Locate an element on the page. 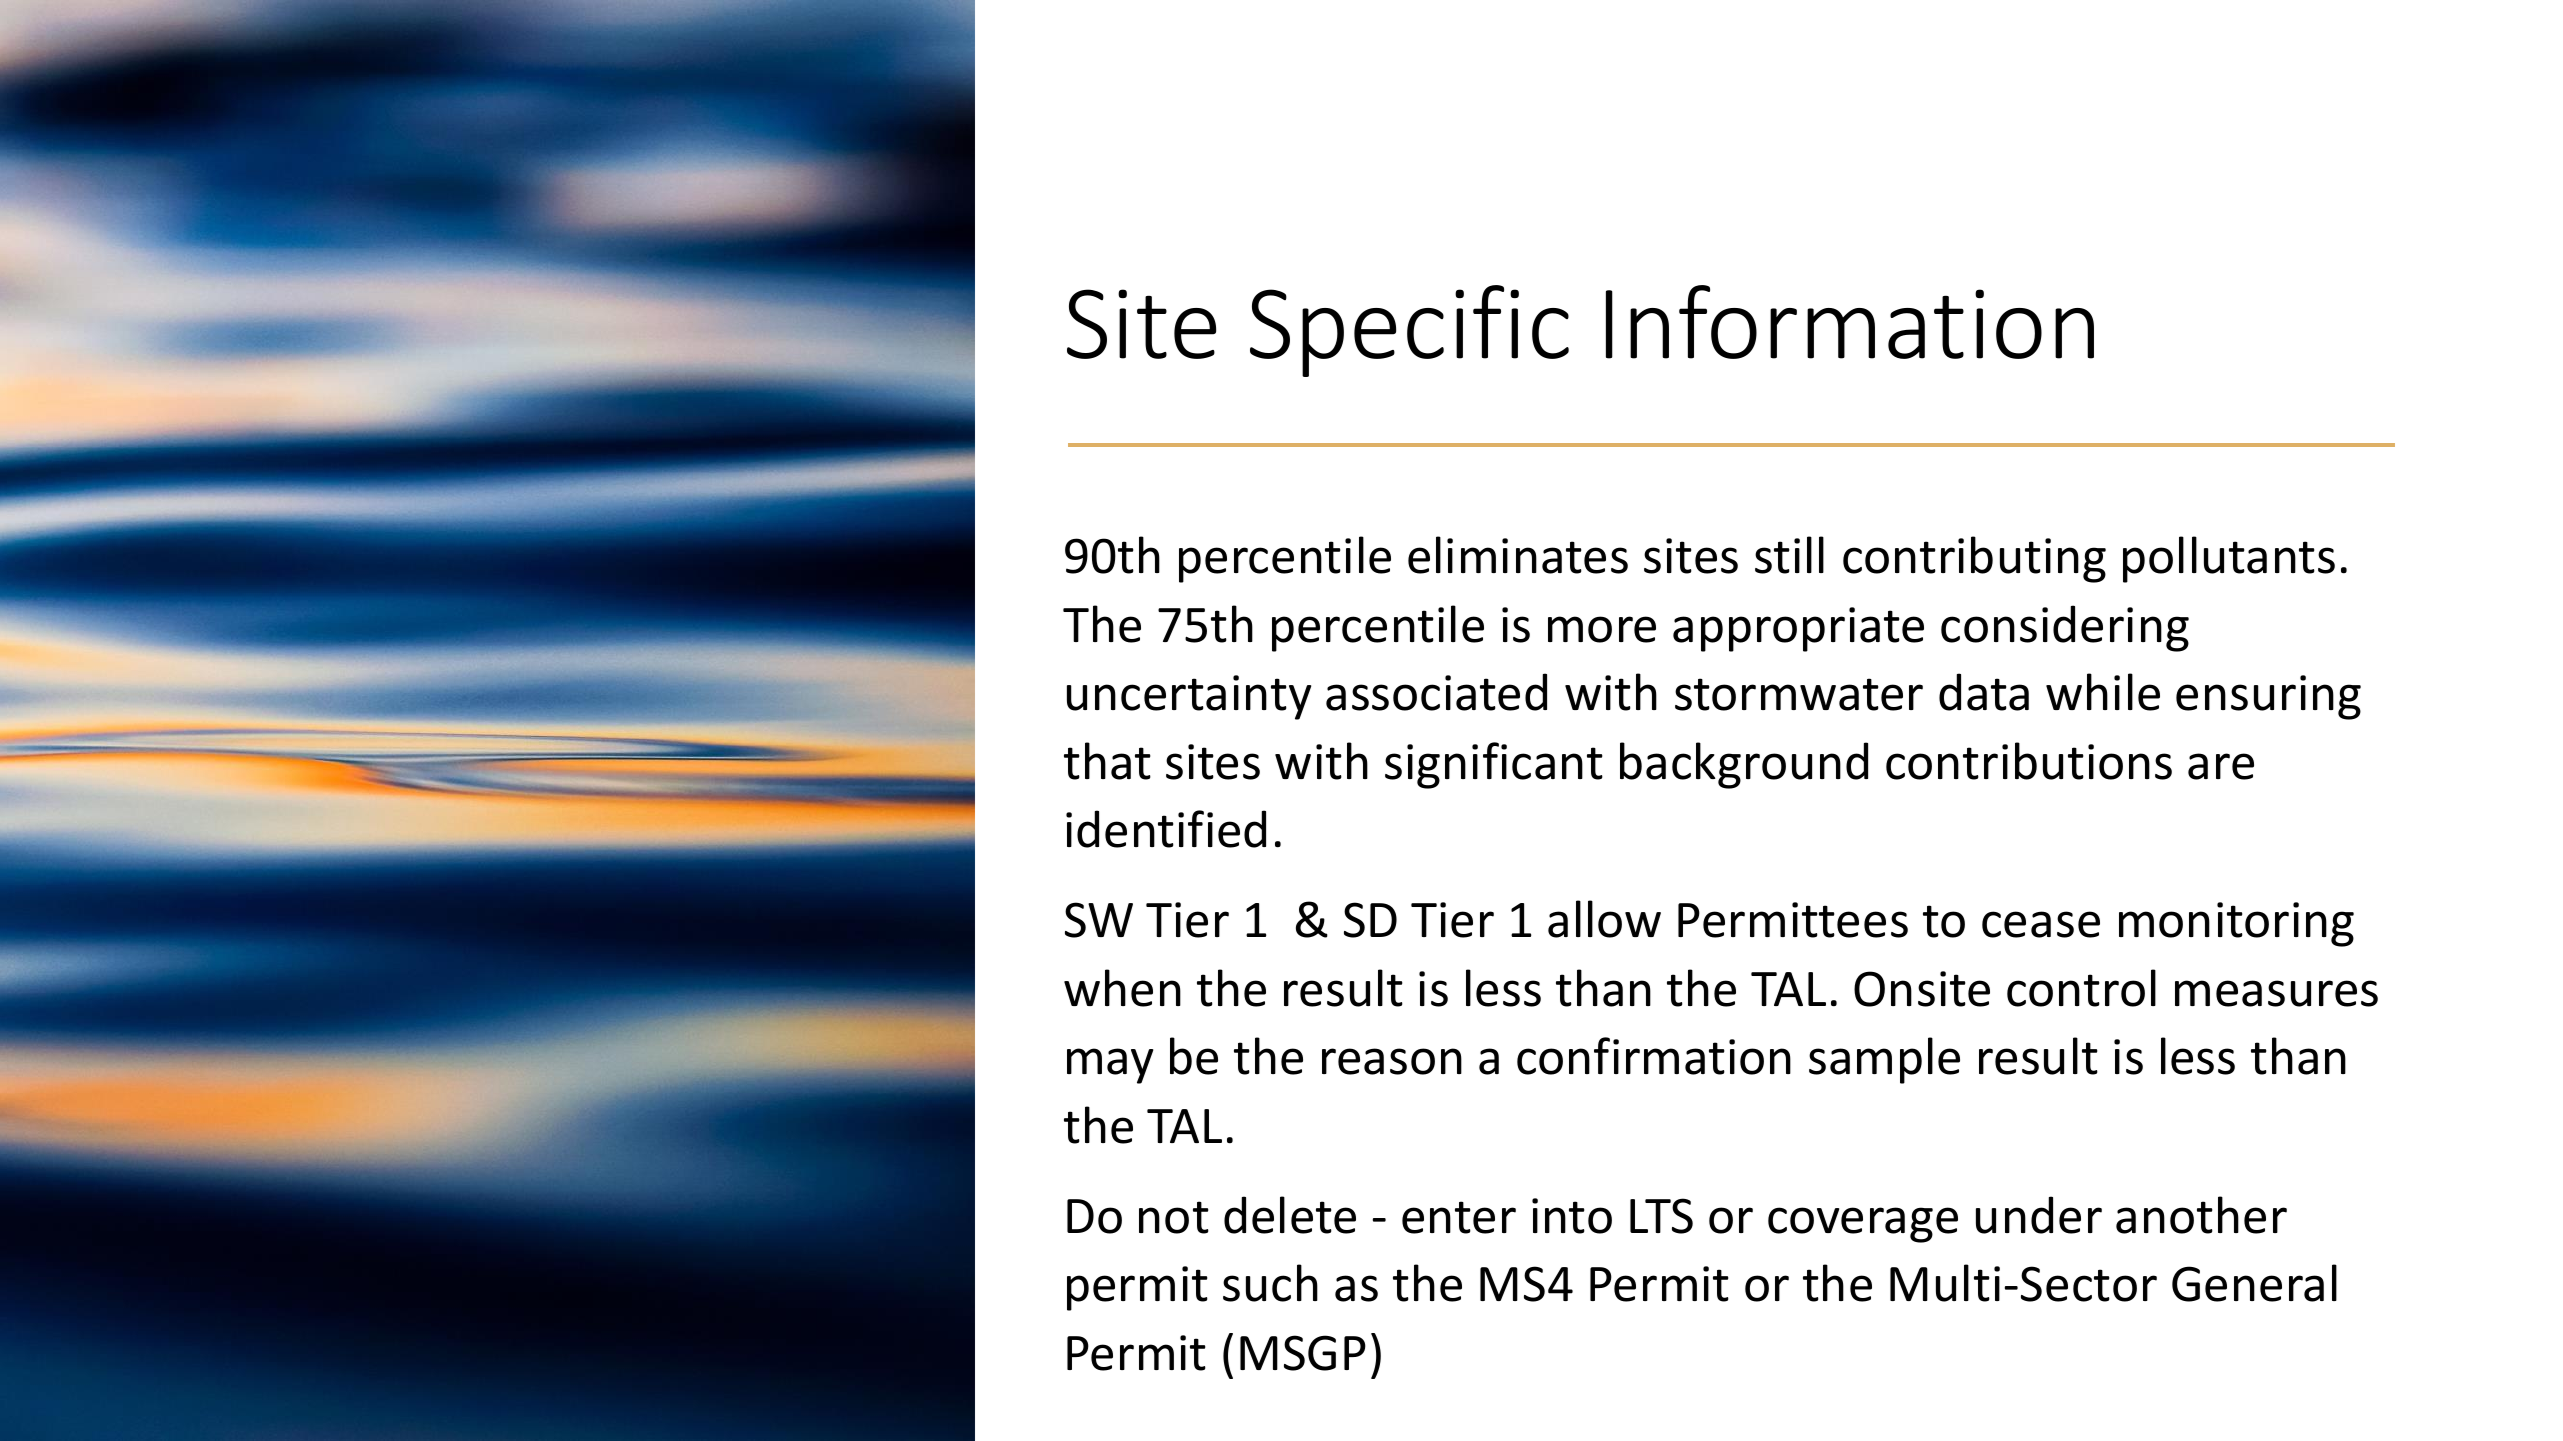 The image size is (2563, 1441). another is located at coordinates (2201, 1215).
